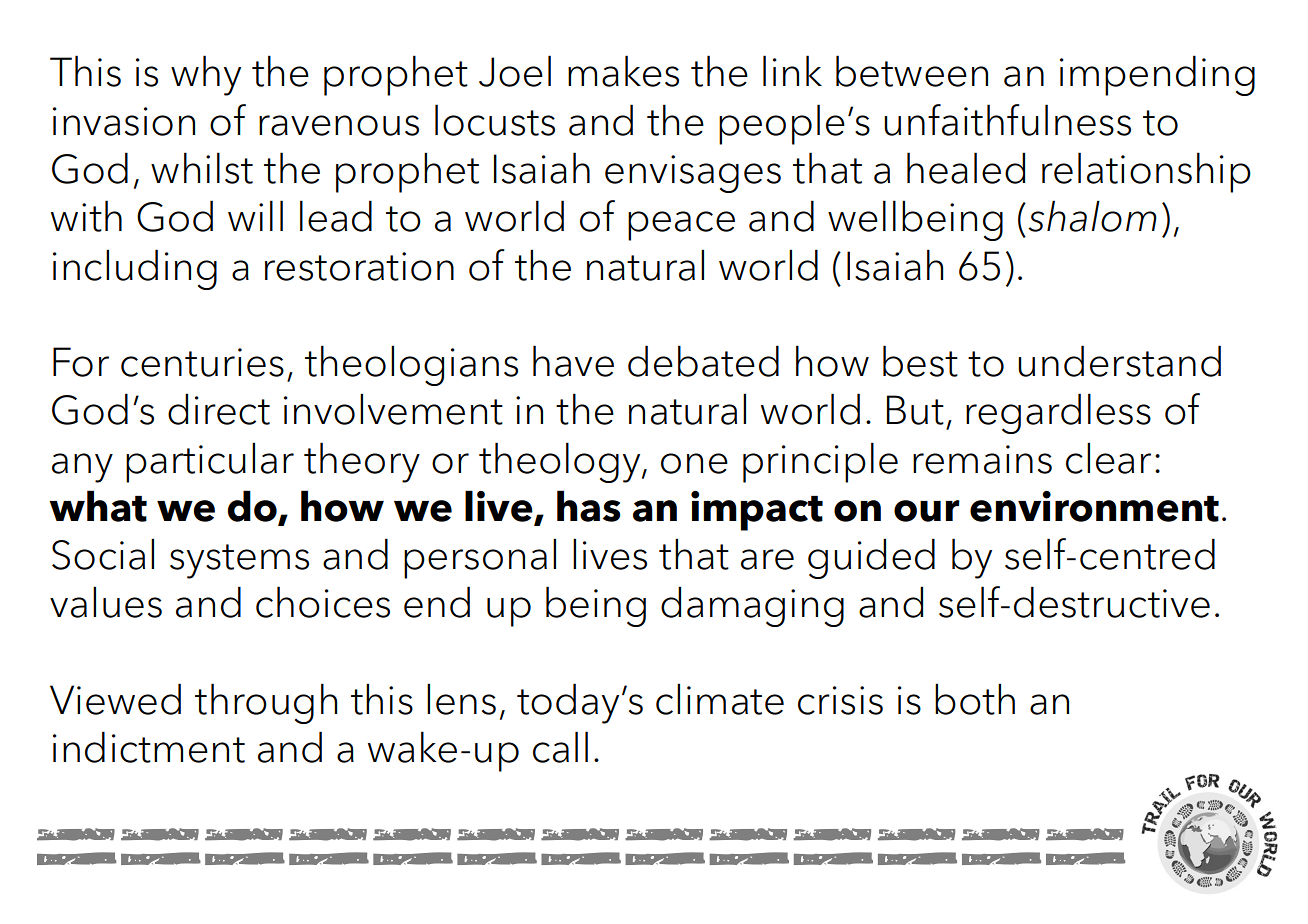 The width and height of the screenshot is (1308, 924). Describe the element at coordinates (975, 699) in the screenshot. I see `both` at that location.
